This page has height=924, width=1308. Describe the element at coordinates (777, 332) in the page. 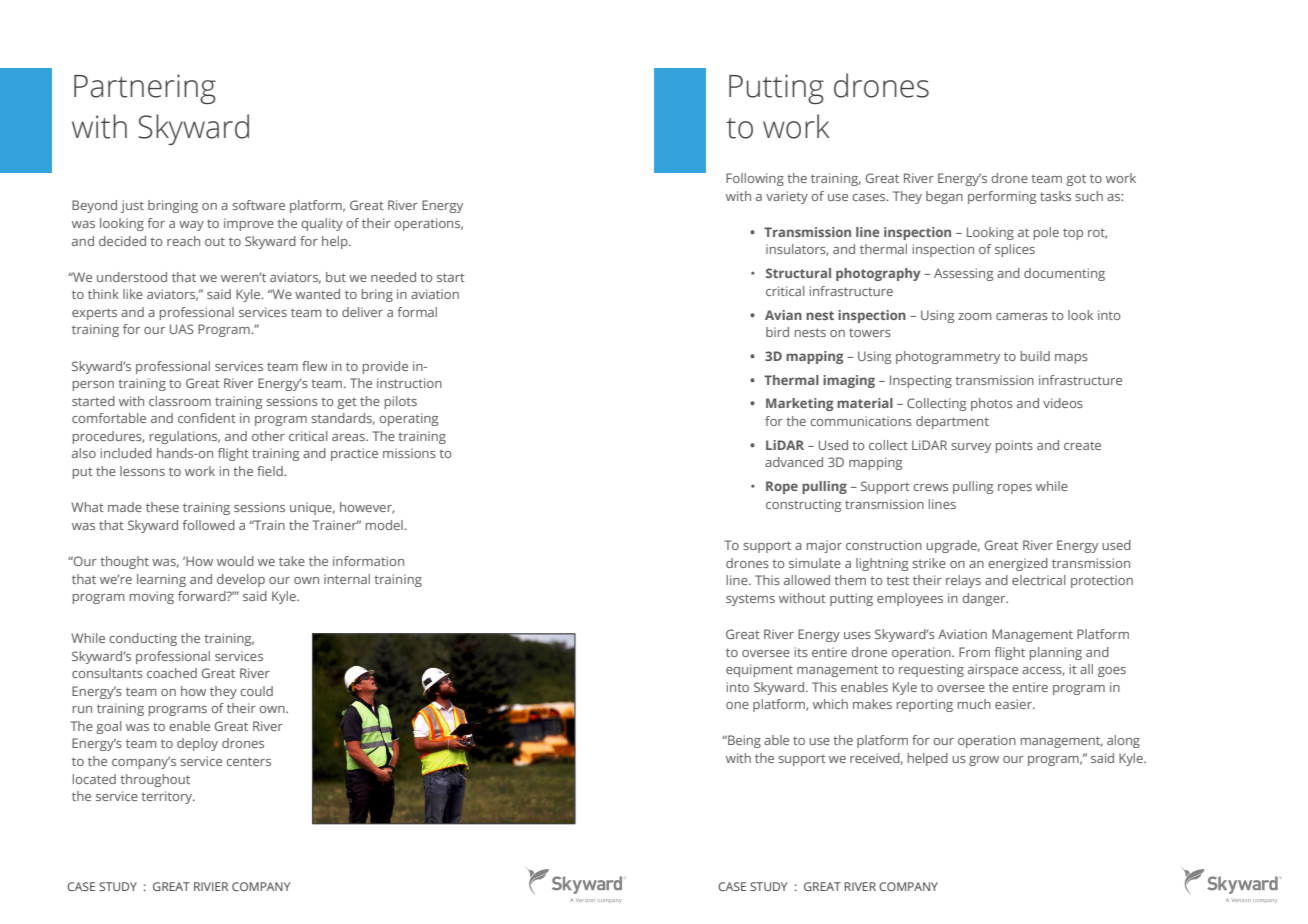

I see `bird` at that location.
